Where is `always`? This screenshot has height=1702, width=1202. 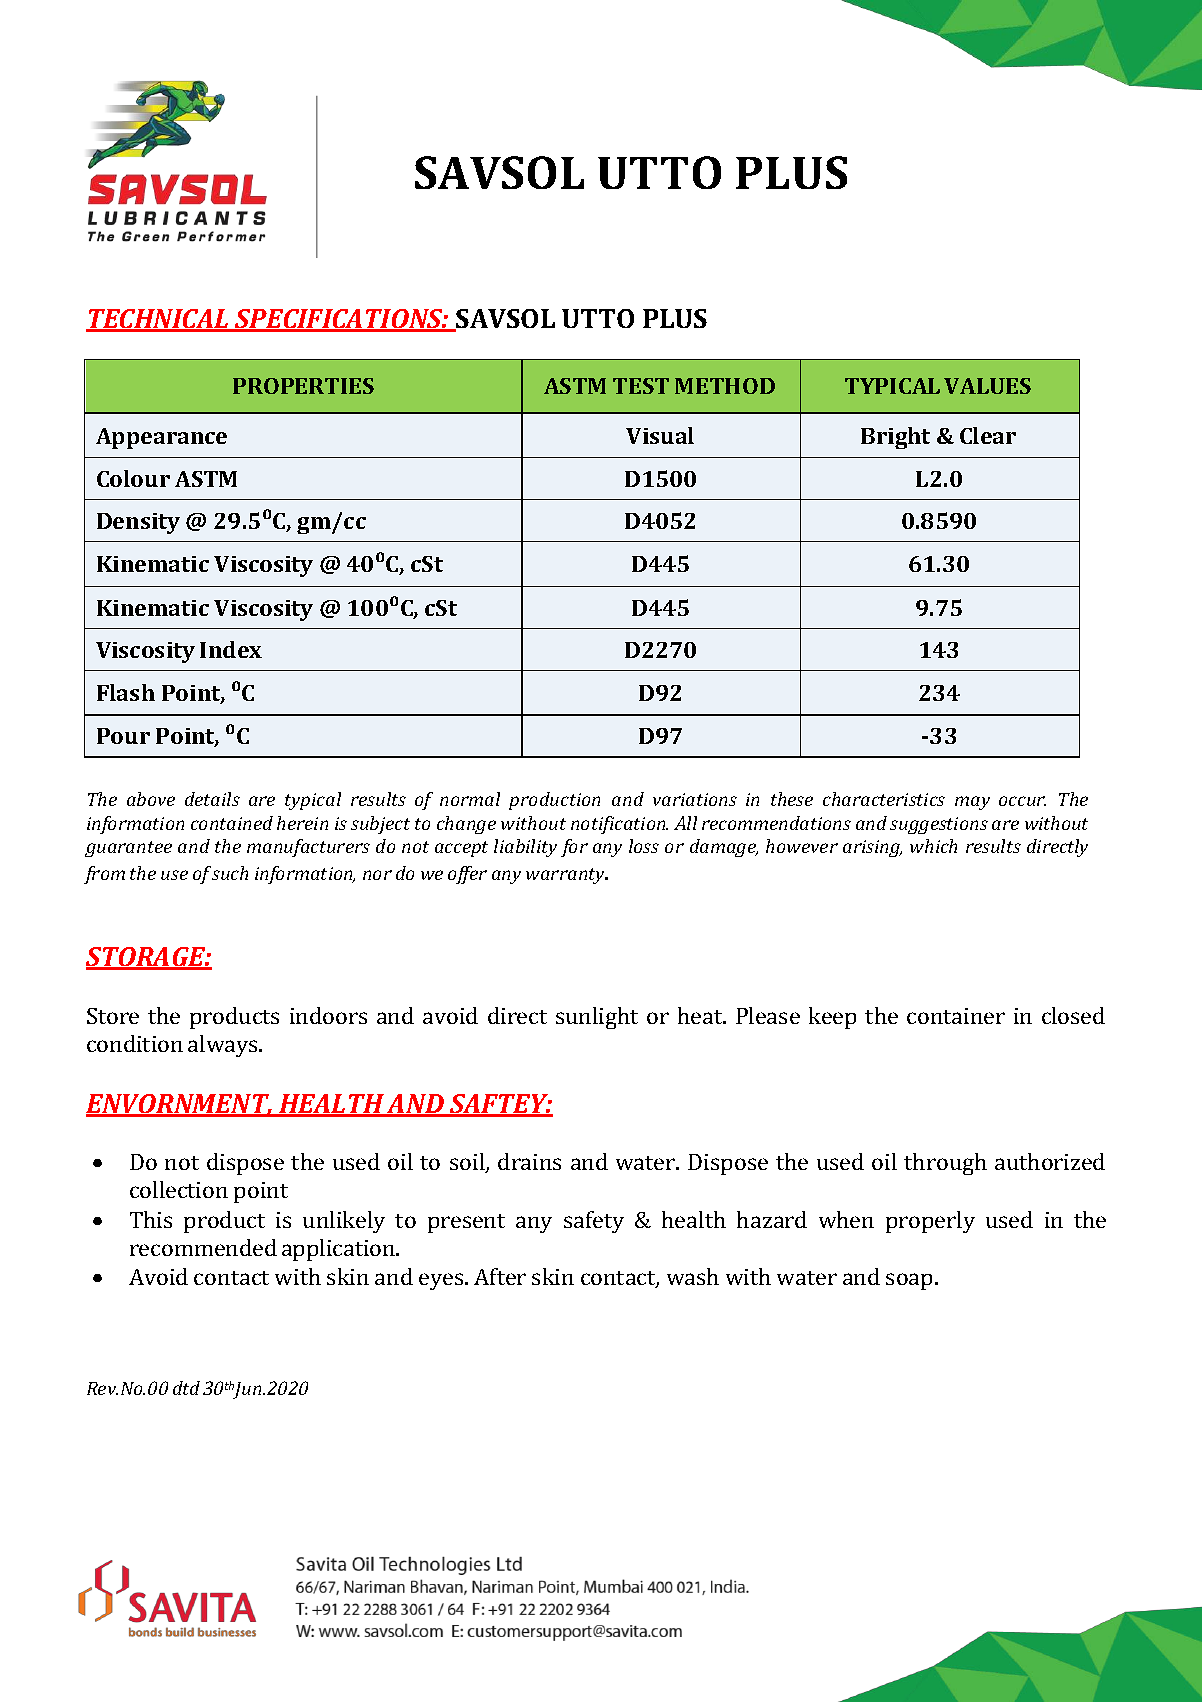 always is located at coordinates (224, 1046).
